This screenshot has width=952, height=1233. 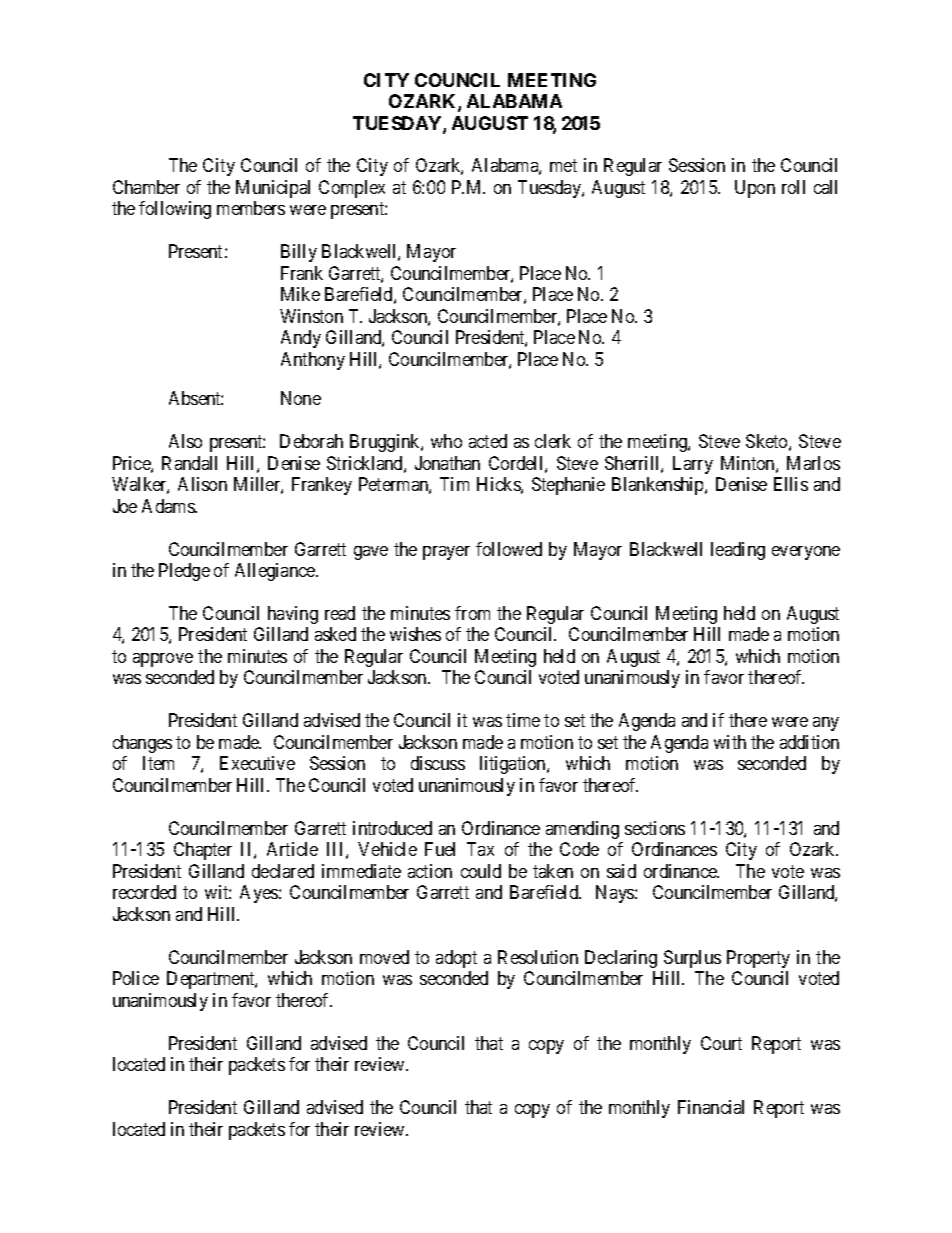 I want to click on litigation, so click(x=514, y=765).
